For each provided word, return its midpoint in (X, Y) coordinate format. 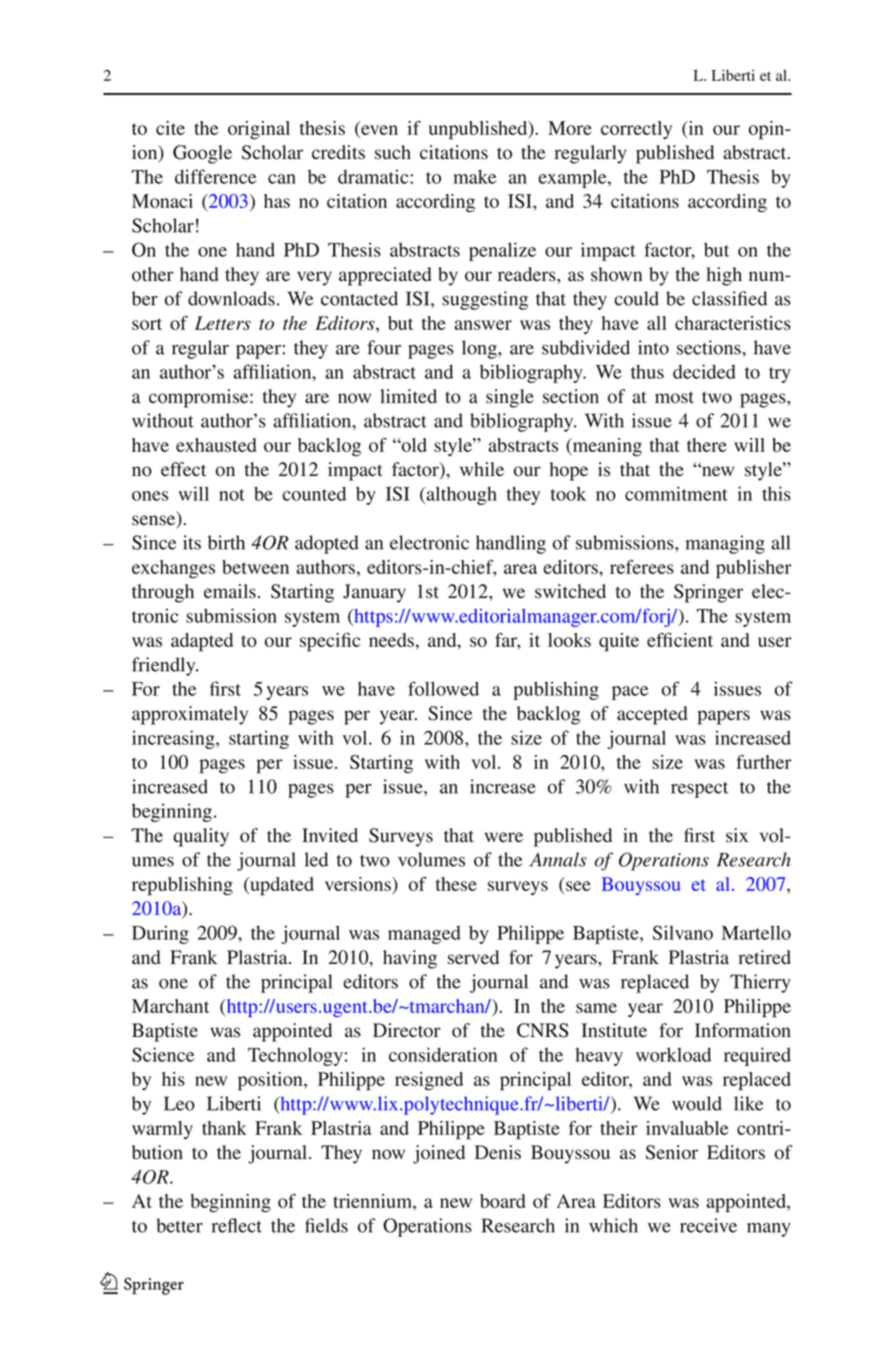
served (473, 957)
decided (704, 371)
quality (201, 837)
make (475, 176)
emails (230, 591)
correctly (636, 130)
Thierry (760, 983)
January (374, 593)
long (480, 349)
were (504, 837)
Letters (223, 323)
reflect (237, 1225)
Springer (708, 593)
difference (216, 176)
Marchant (170, 1006)
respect (699, 790)
